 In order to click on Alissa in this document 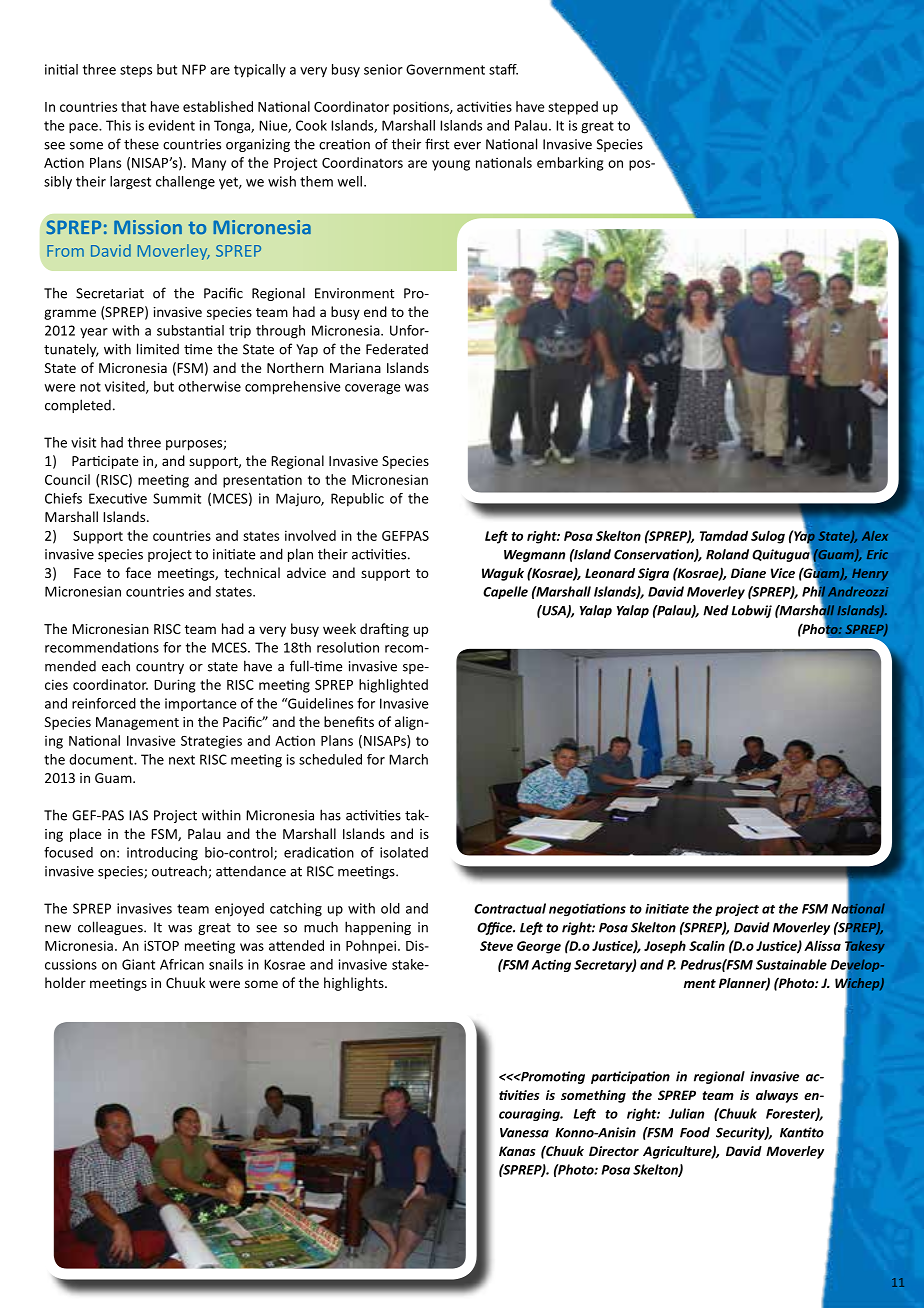, I will do `click(822, 945)`.
